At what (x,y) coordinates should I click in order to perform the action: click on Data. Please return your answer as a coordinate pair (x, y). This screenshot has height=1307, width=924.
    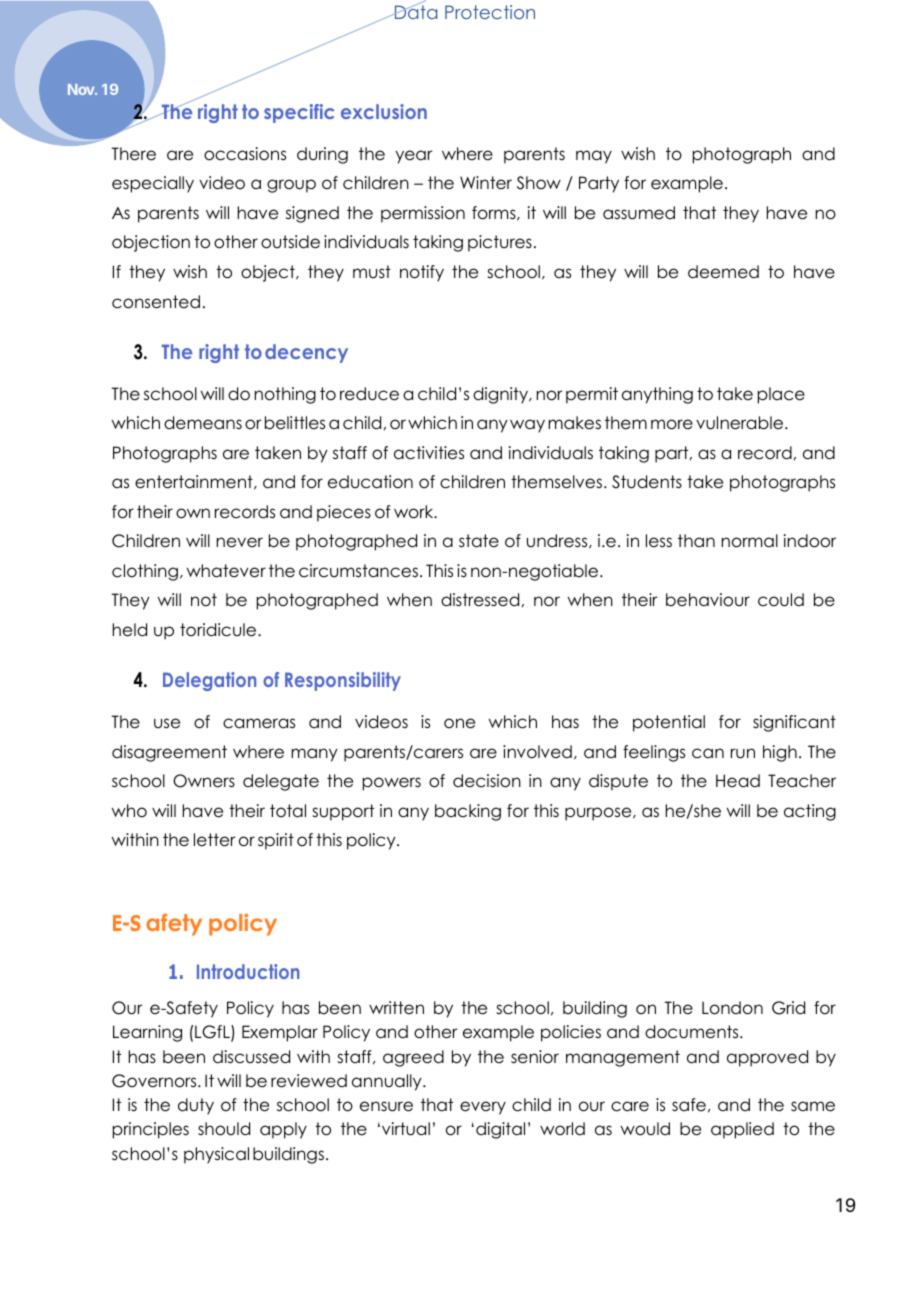
    Looking at the image, I should click on (414, 11).
